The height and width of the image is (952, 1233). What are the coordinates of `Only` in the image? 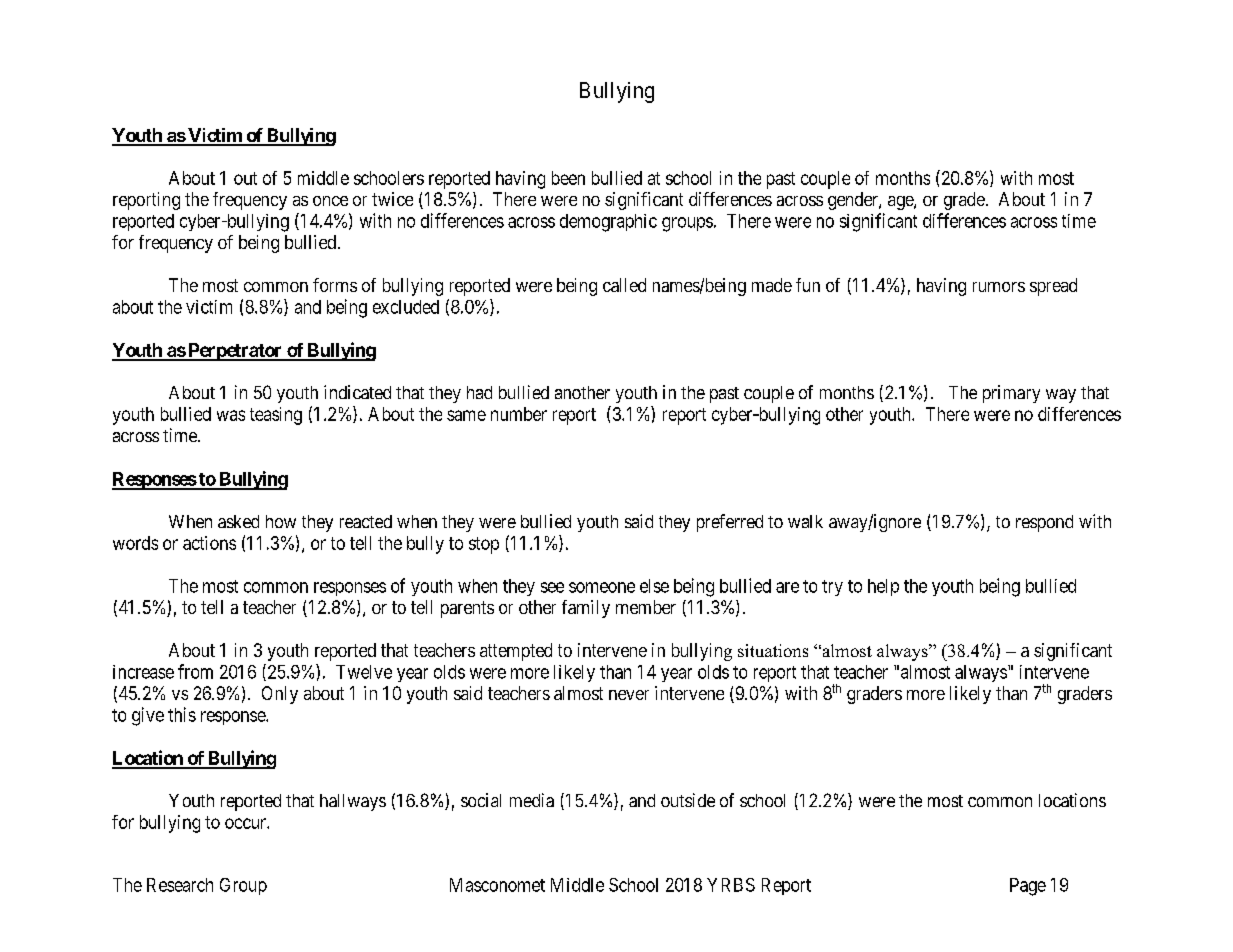 It's located at (280, 695).
